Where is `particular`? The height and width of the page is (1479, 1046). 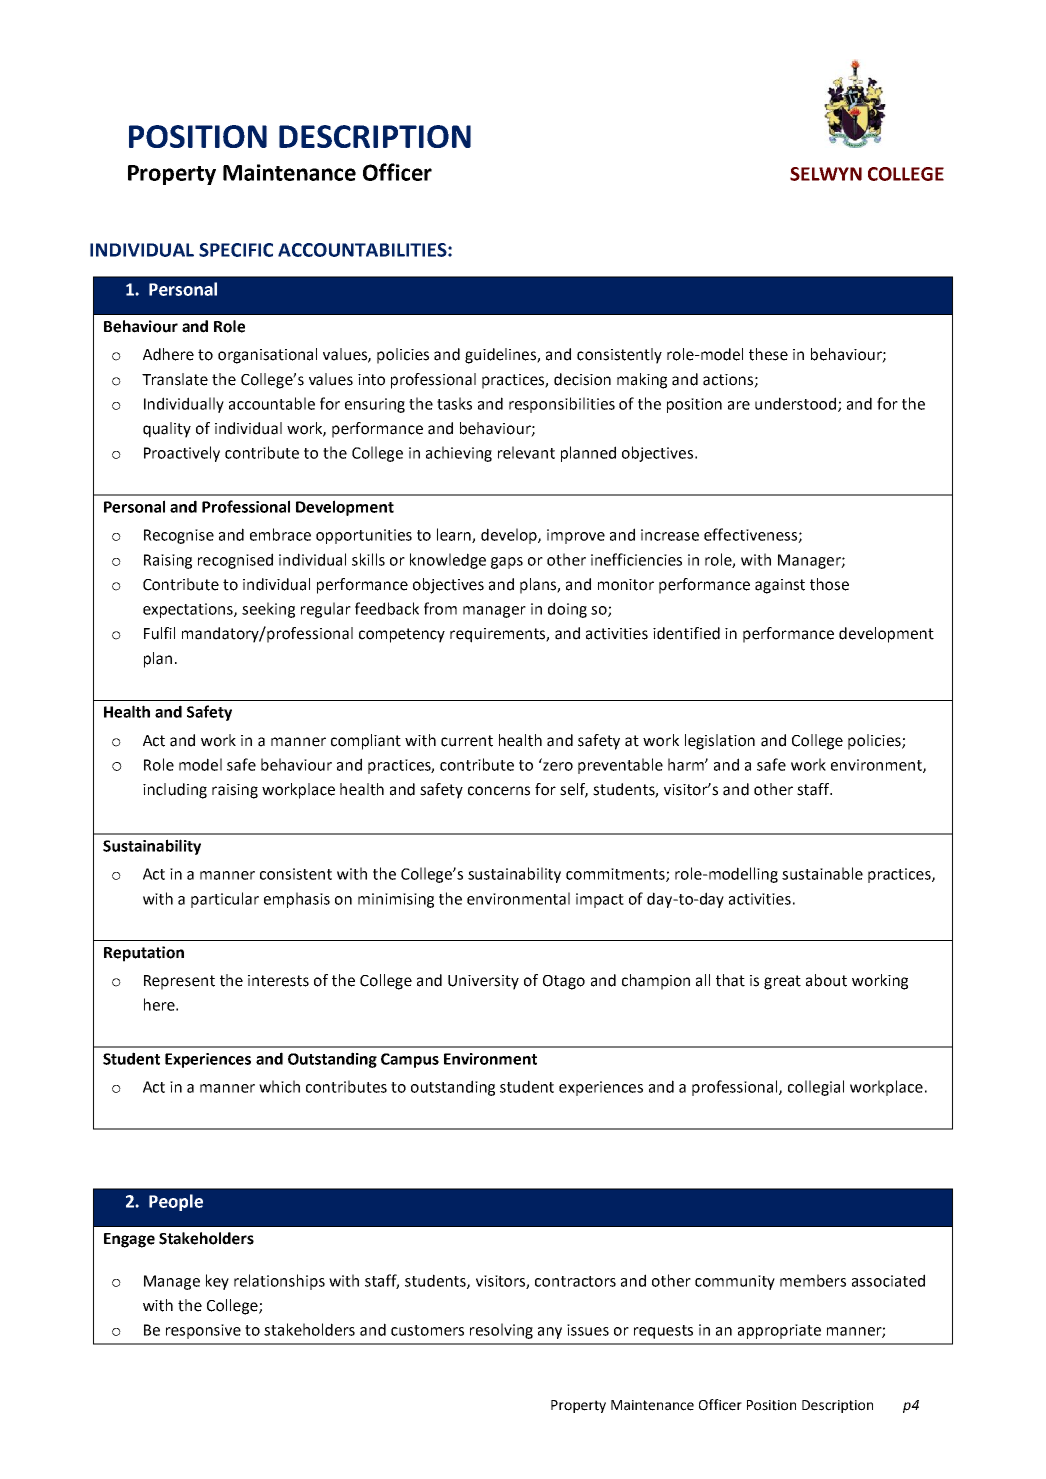 particular is located at coordinates (225, 900).
